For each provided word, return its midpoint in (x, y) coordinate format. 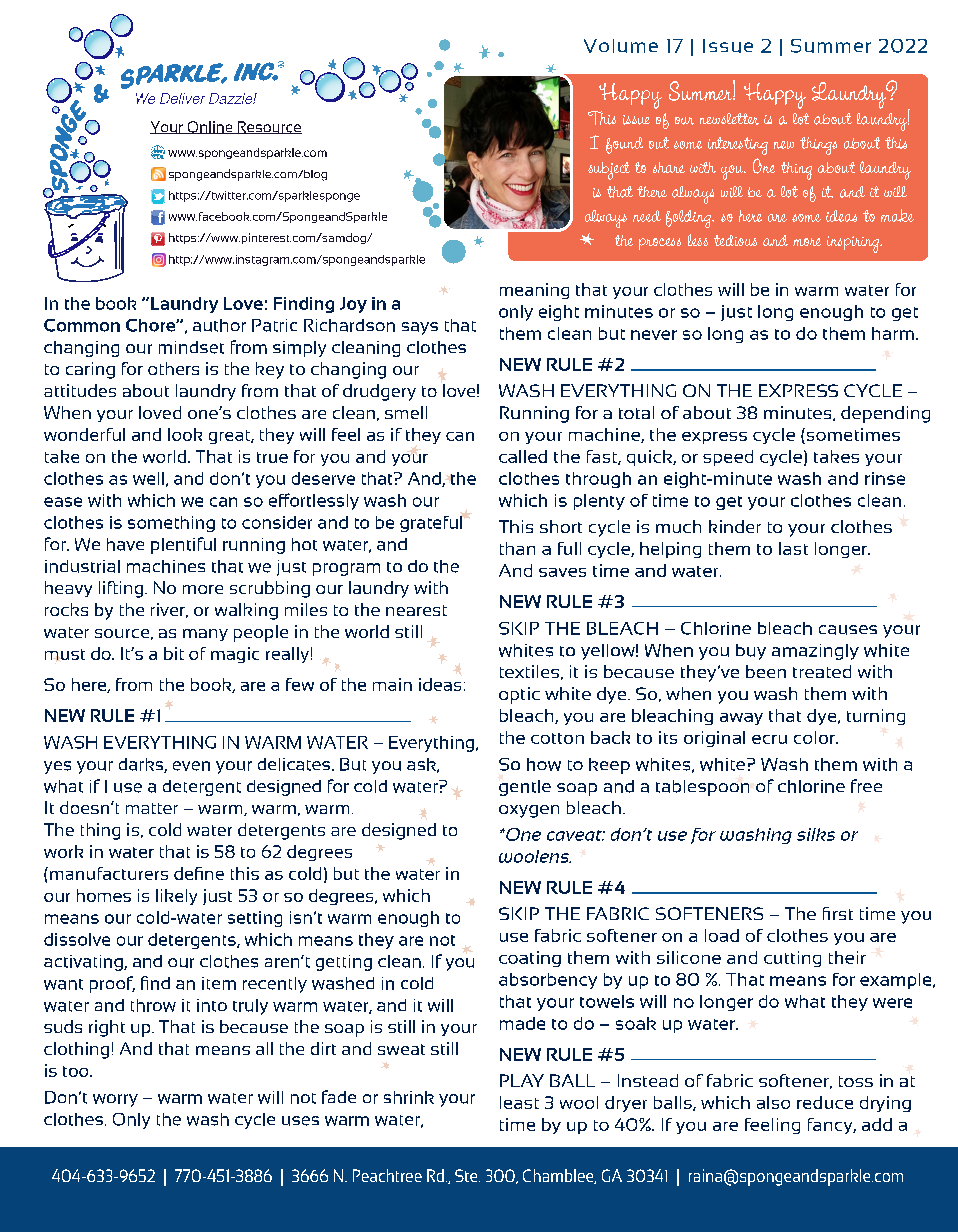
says (420, 328)
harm (893, 333)
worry (115, 1100)
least (519, 1102)
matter (152, 808)
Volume (621, 46)
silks (816, 834)
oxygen (529, 811)
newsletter (729, 119)
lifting (121, 589)
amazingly (815, 652)
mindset (191, 347)
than (517, 548)
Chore (151, 325)
